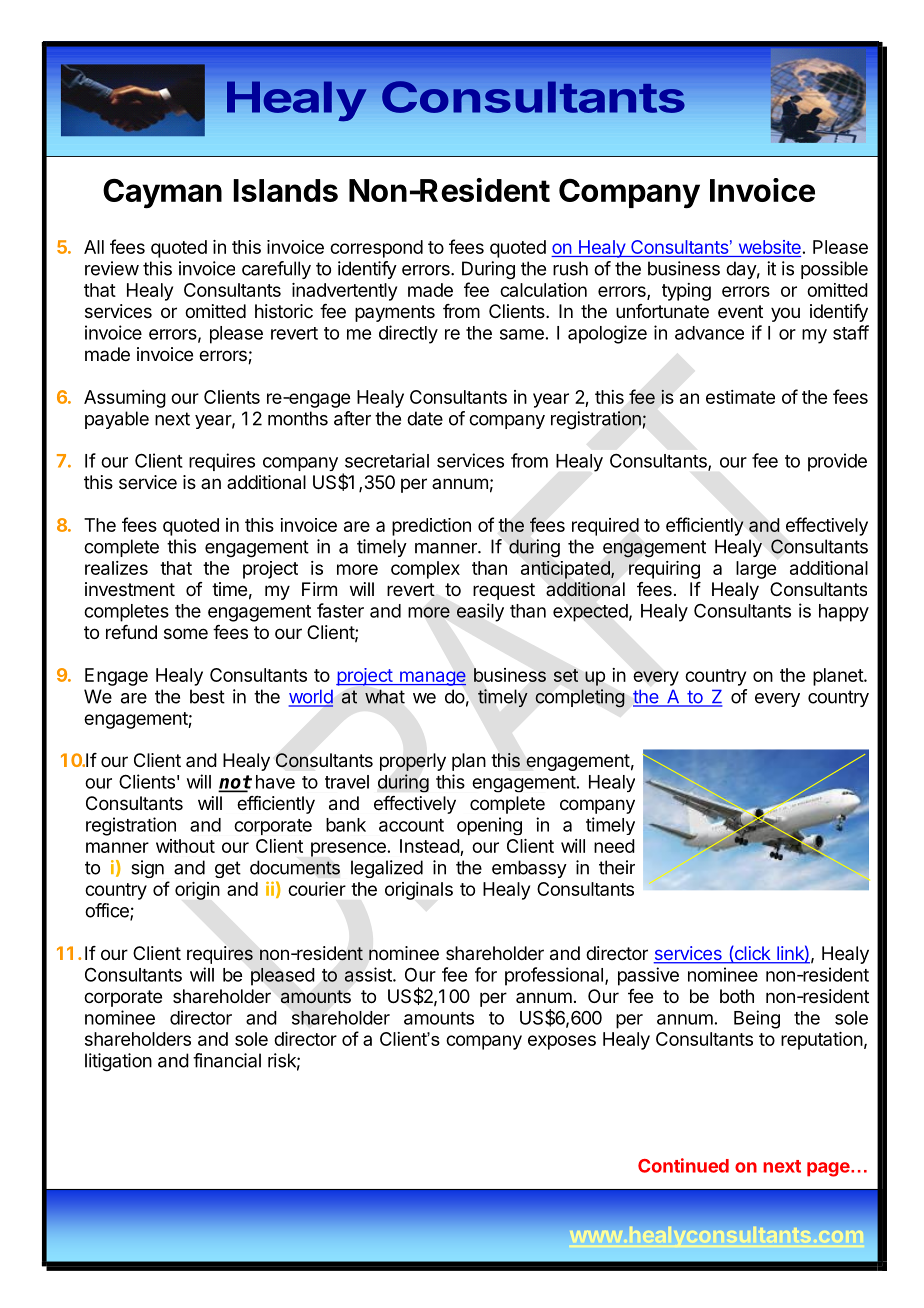  I want to click on best, so click(207, 696).
